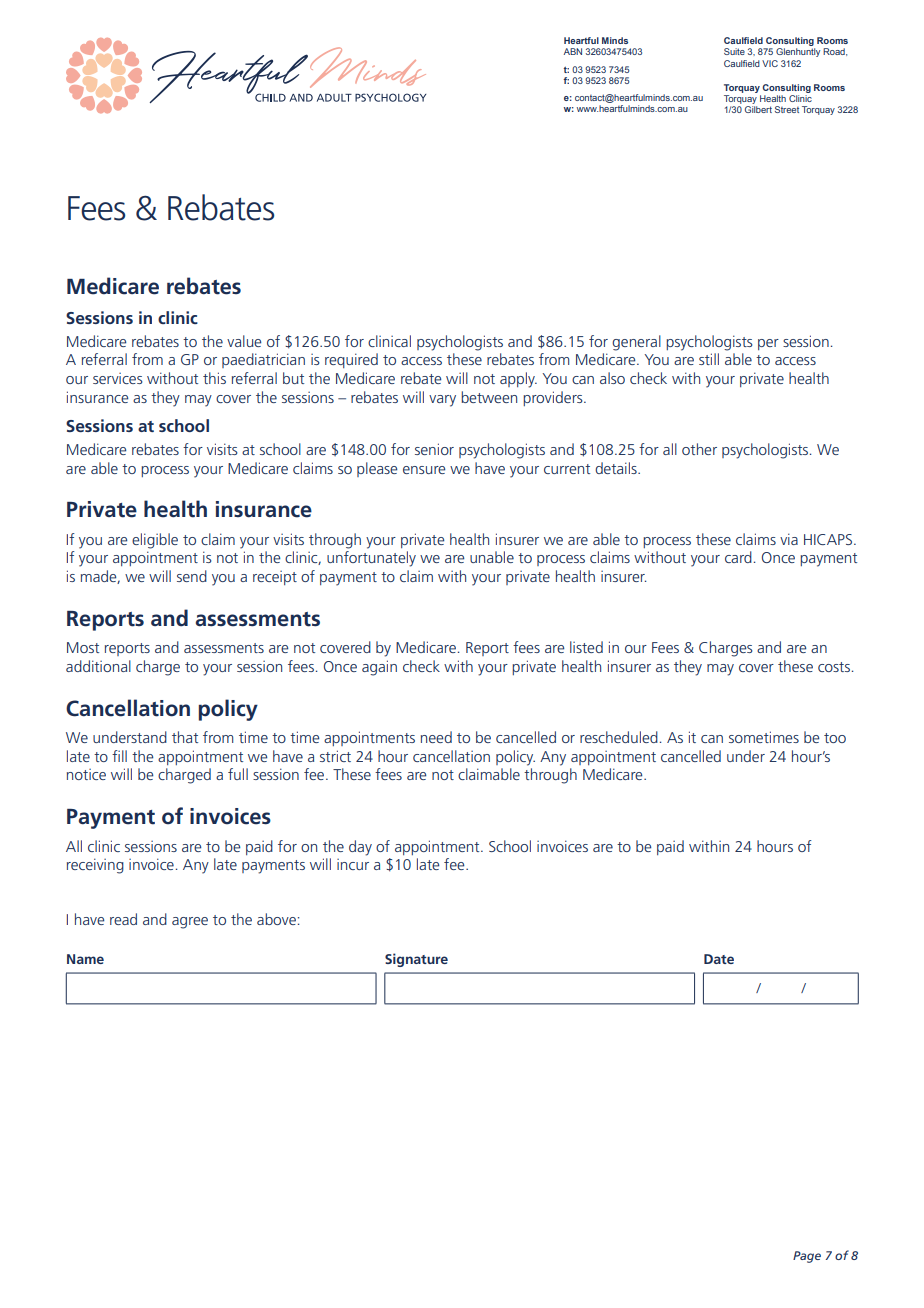 The width and height of the screenshot is (924, 1308). What do you see at coordinates (758, 109) in the screenshot?
I see `Gilbert` at bounding box center [758, 109].
